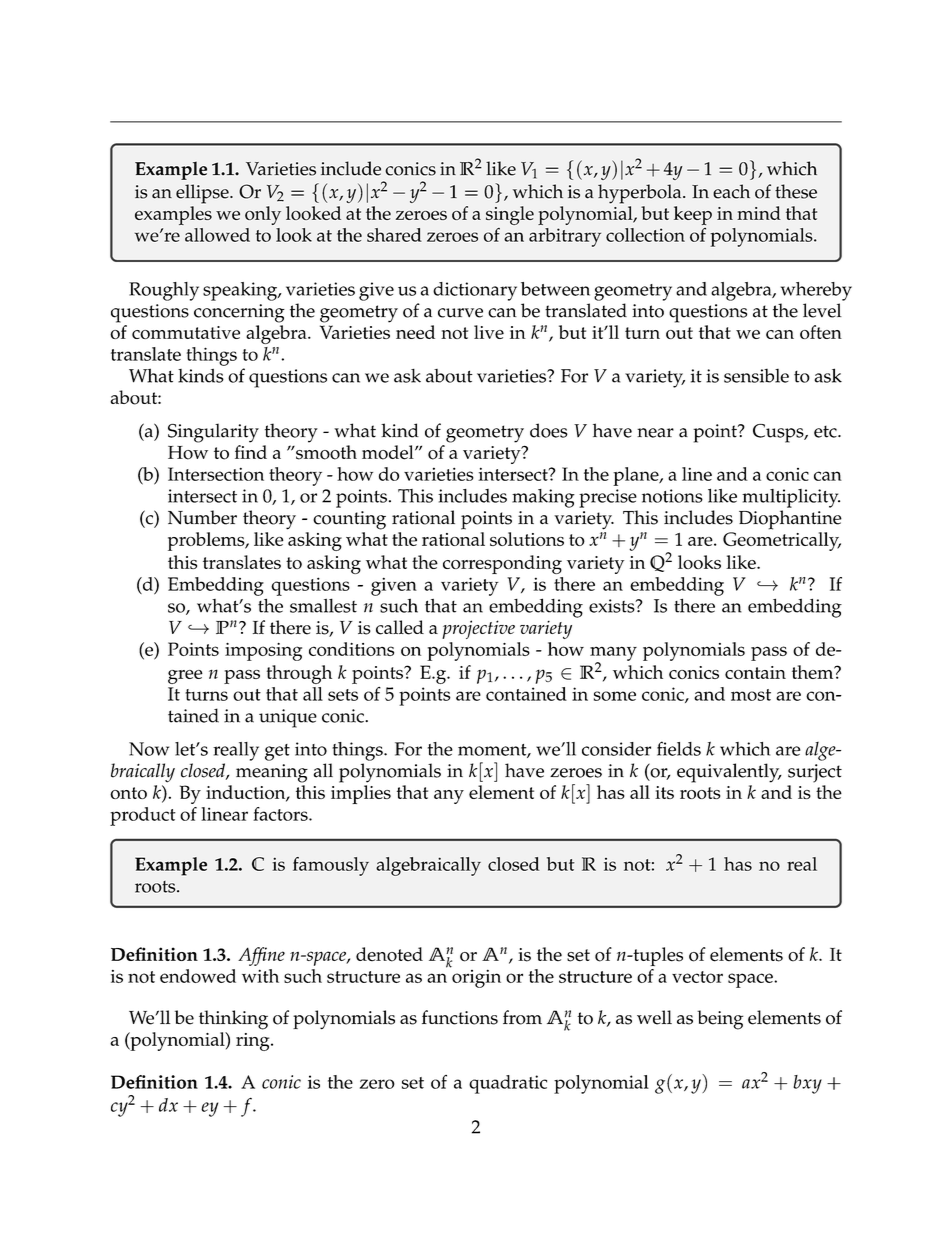  Describe the element at coordinates (143, 816) in the page. I see `product` at that location.
